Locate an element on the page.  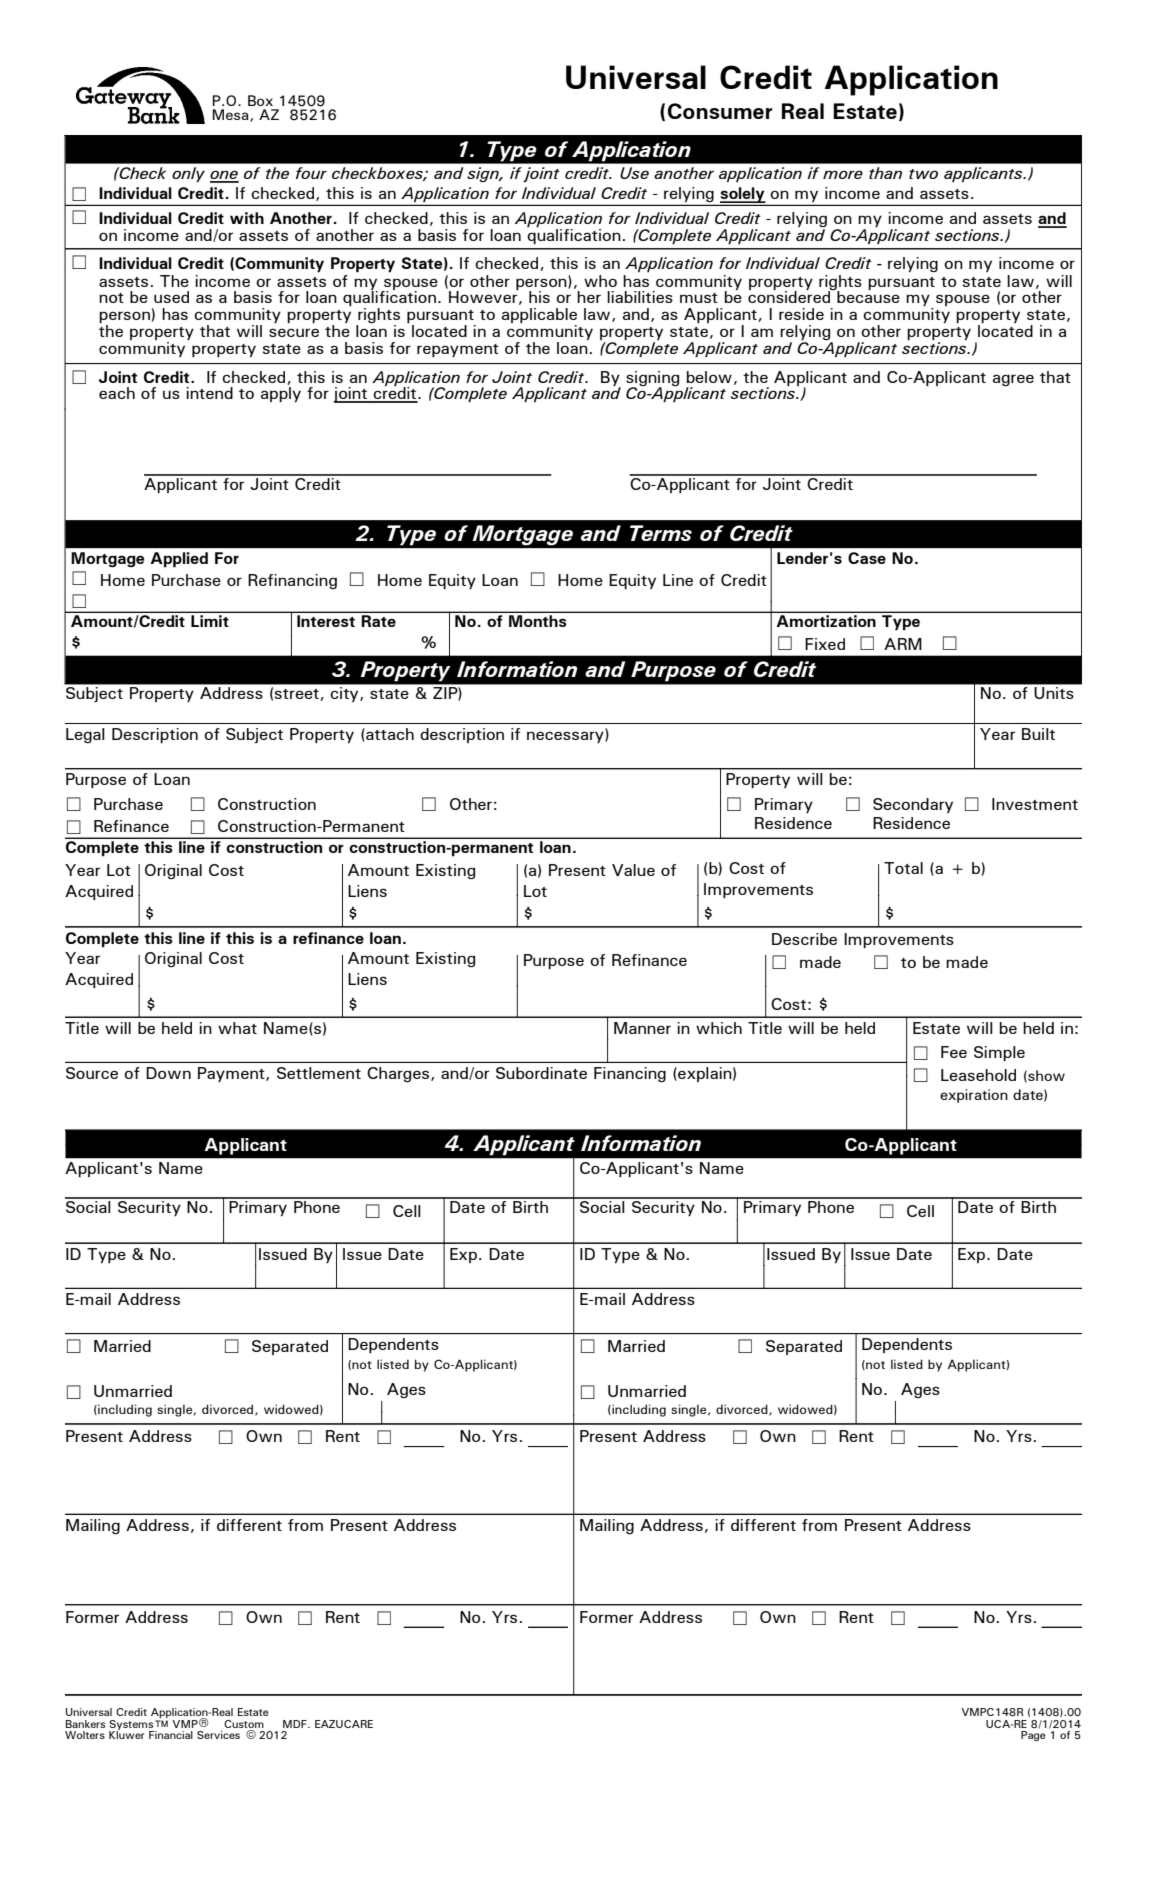
expiration is located at coordinates (974, 1096).
